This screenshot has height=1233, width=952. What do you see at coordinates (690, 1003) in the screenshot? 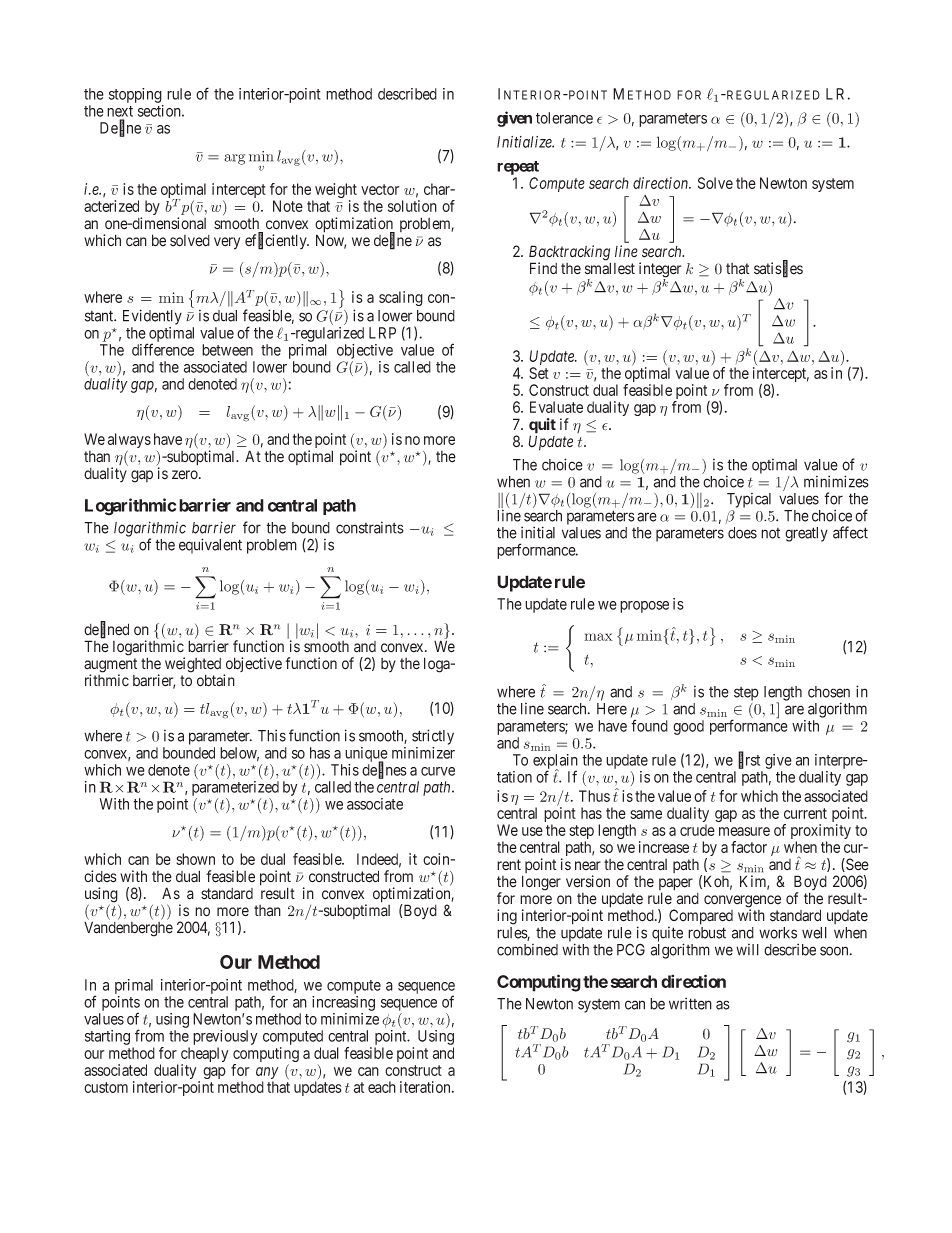
I see `written` at bounding box center [690, 1003].
